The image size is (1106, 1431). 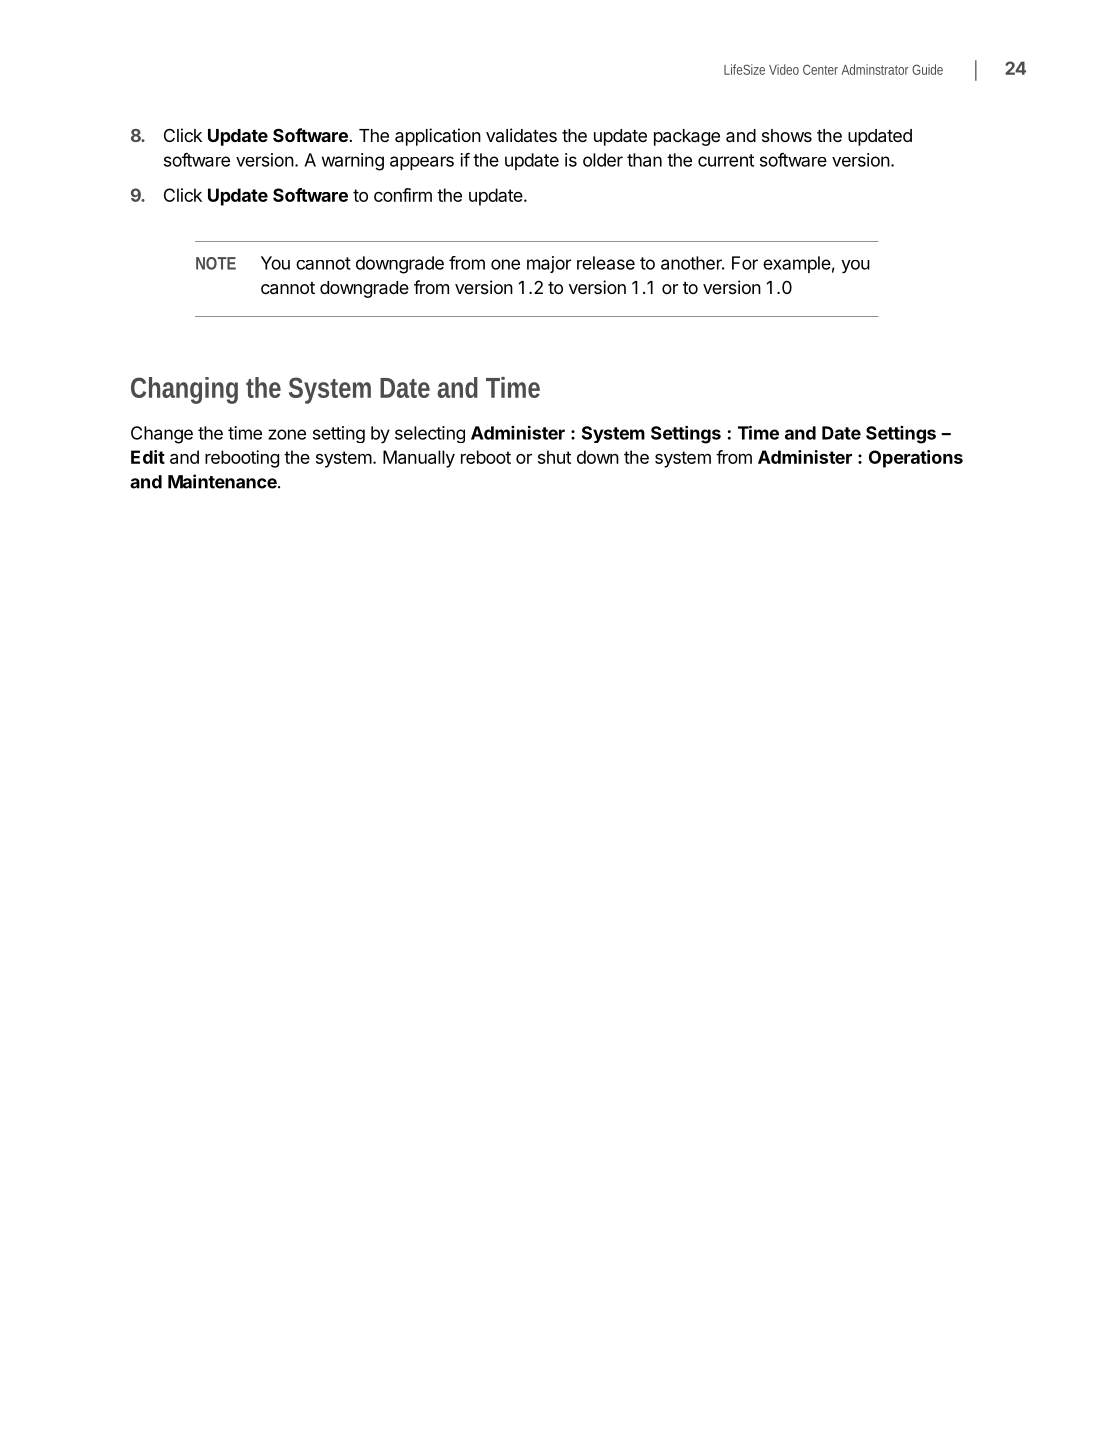 I want to click on release, so click(x=606, y=263).
